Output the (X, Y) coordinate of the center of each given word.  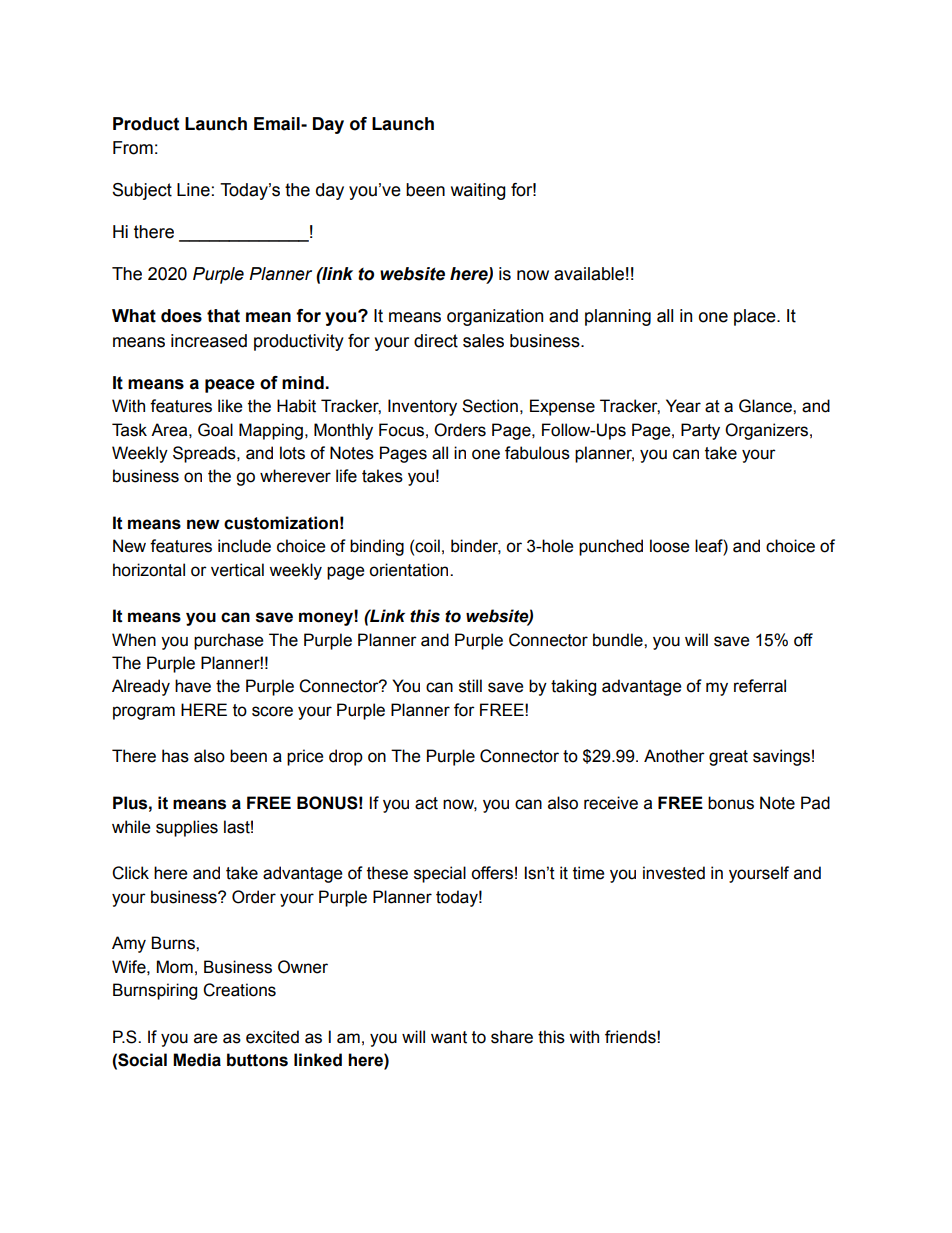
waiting (478, 191)
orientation (410, 570)
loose (669, 546)
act (426, 803)
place (756, 317)
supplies (187, 828)
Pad (815, 803)
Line (193, 190)
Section (490, 406)
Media (197, 1060)
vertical (237, 570)
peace (230, 386)
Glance (766, 406)
